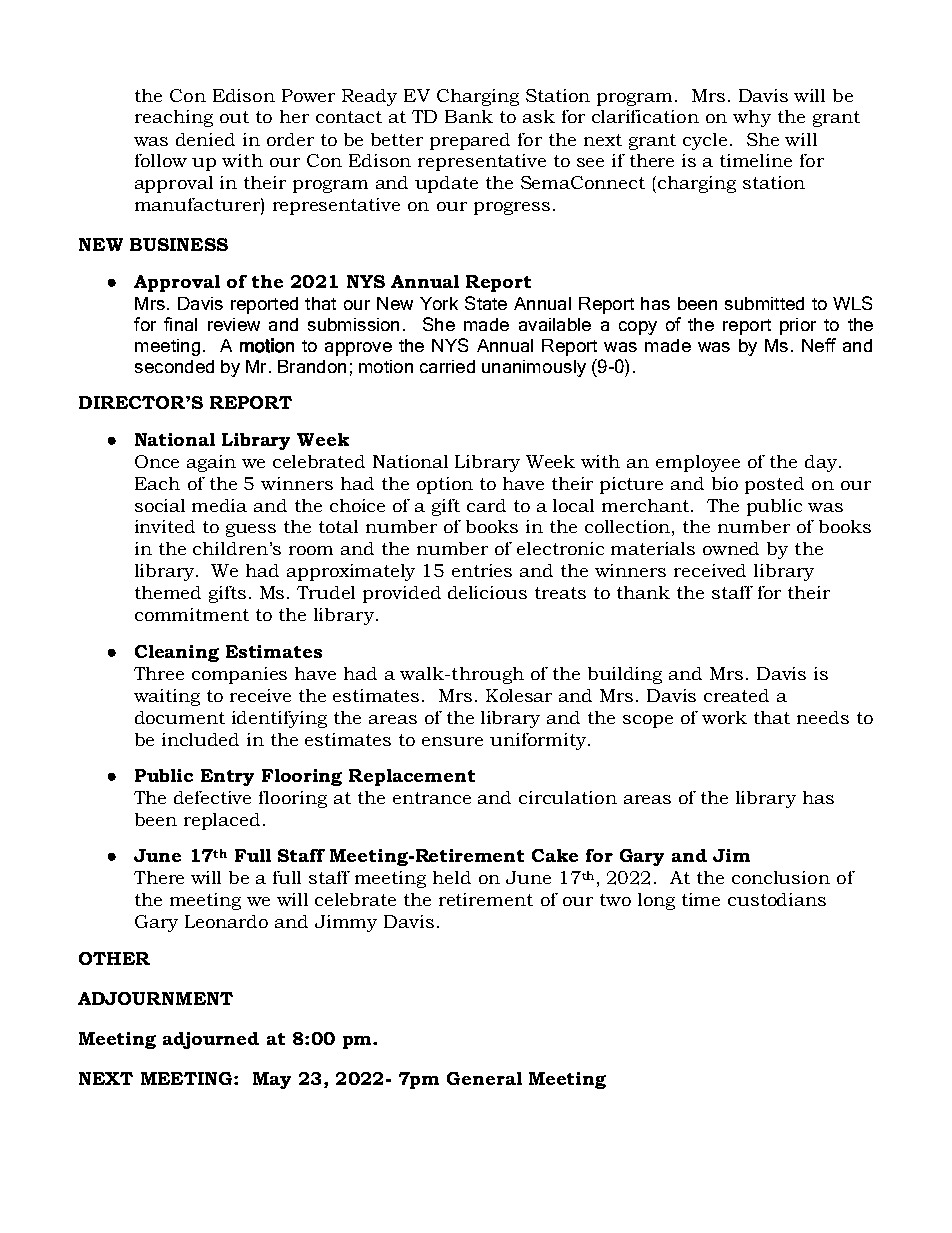 This screenshot has width=952, height=1233. I want to click on May, so click(272, 1080).
